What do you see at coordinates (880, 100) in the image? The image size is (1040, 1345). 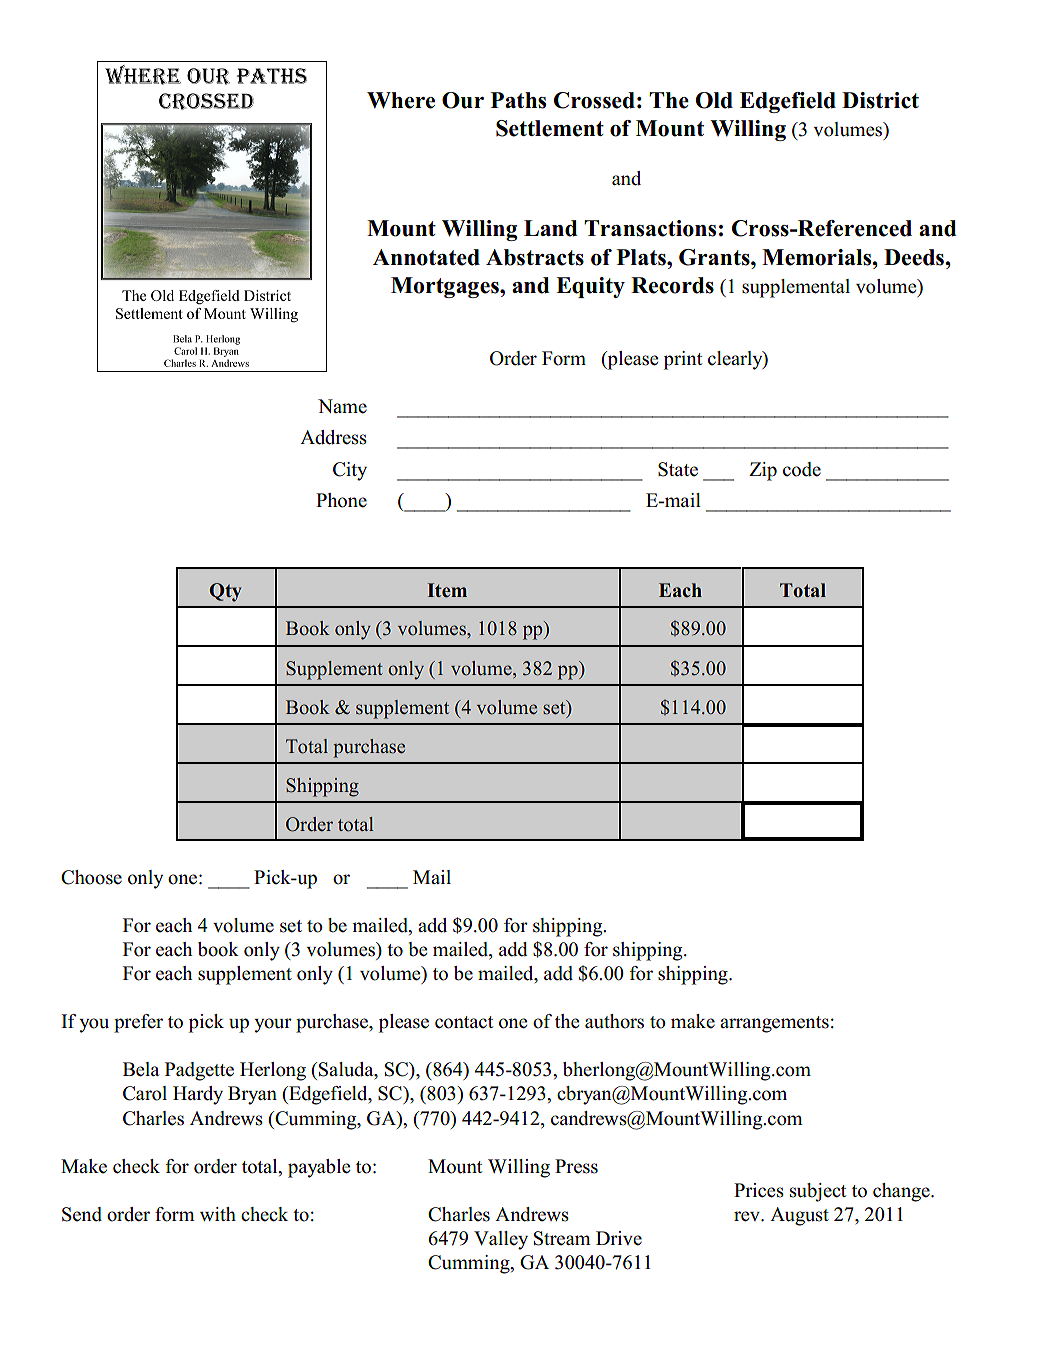 I see `District` at bounding box center [880, 100].
